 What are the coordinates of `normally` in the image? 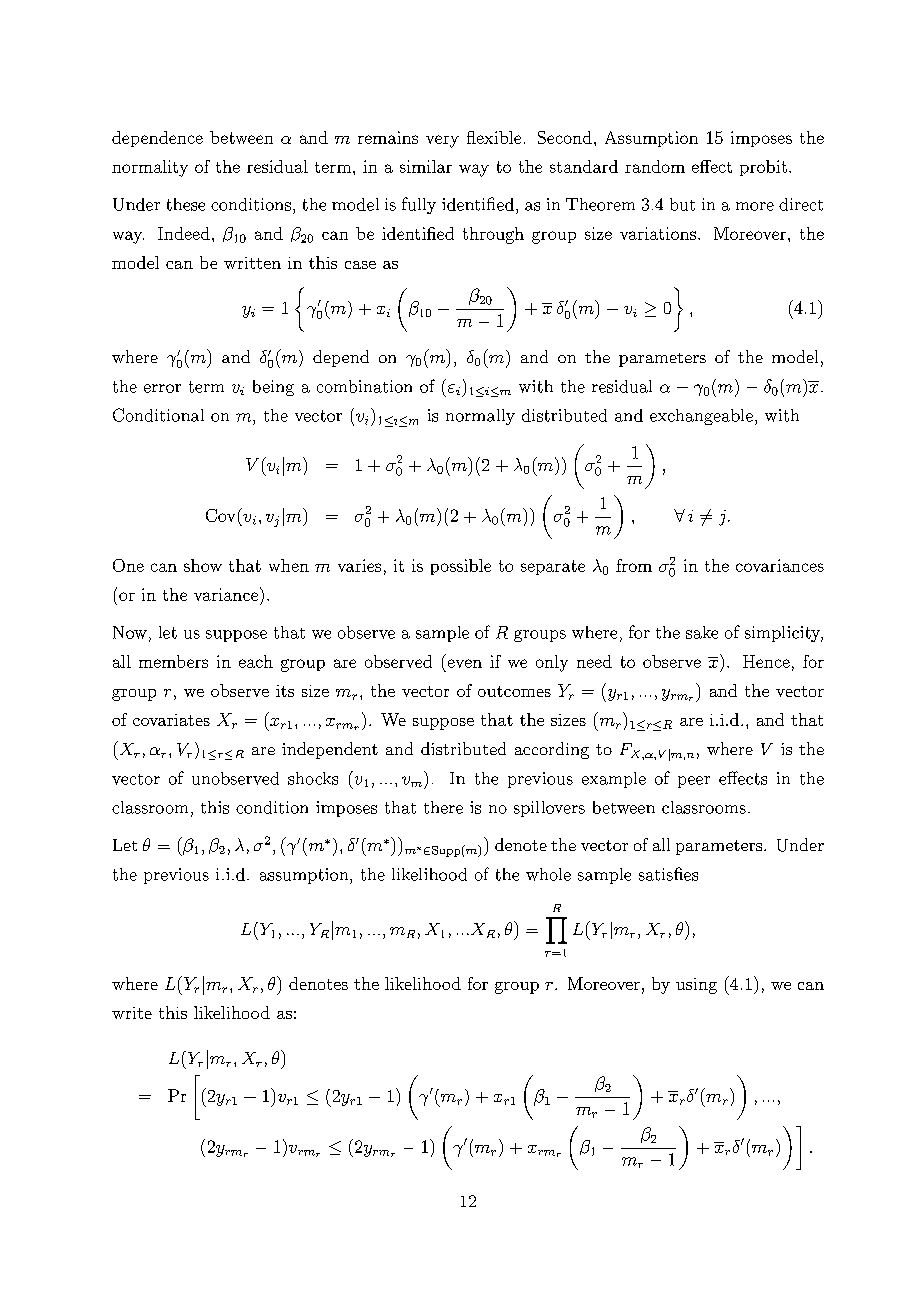 It's located at (480, 417).
